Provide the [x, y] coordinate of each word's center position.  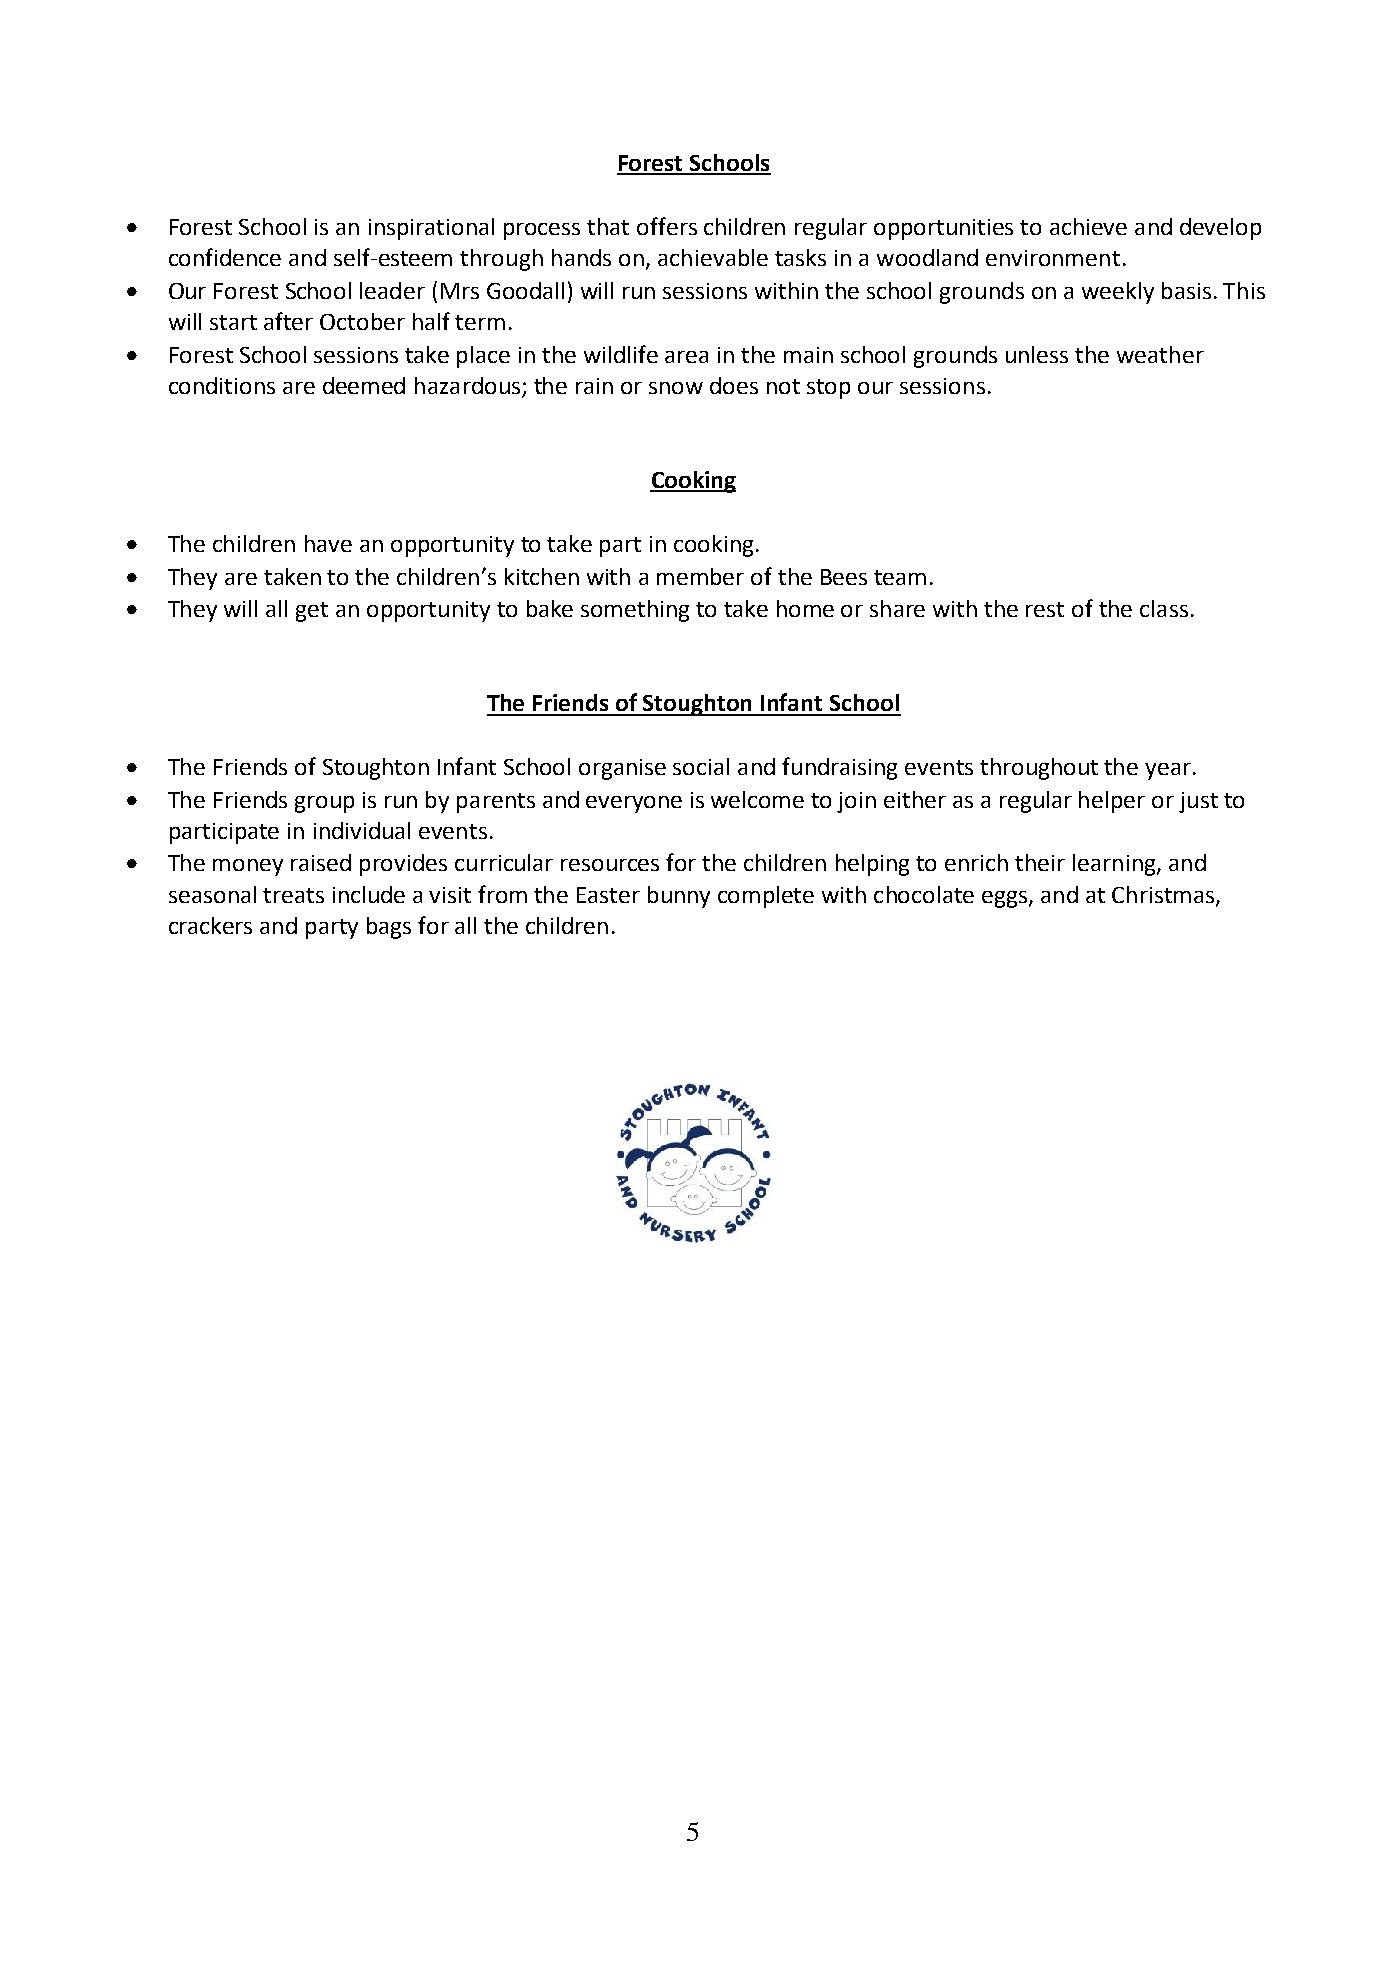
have [328, 543]
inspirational [431, 229]
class [1164, 608]
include [369, 894]
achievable [713, 257]
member [700, 576]
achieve [1088, 226]
